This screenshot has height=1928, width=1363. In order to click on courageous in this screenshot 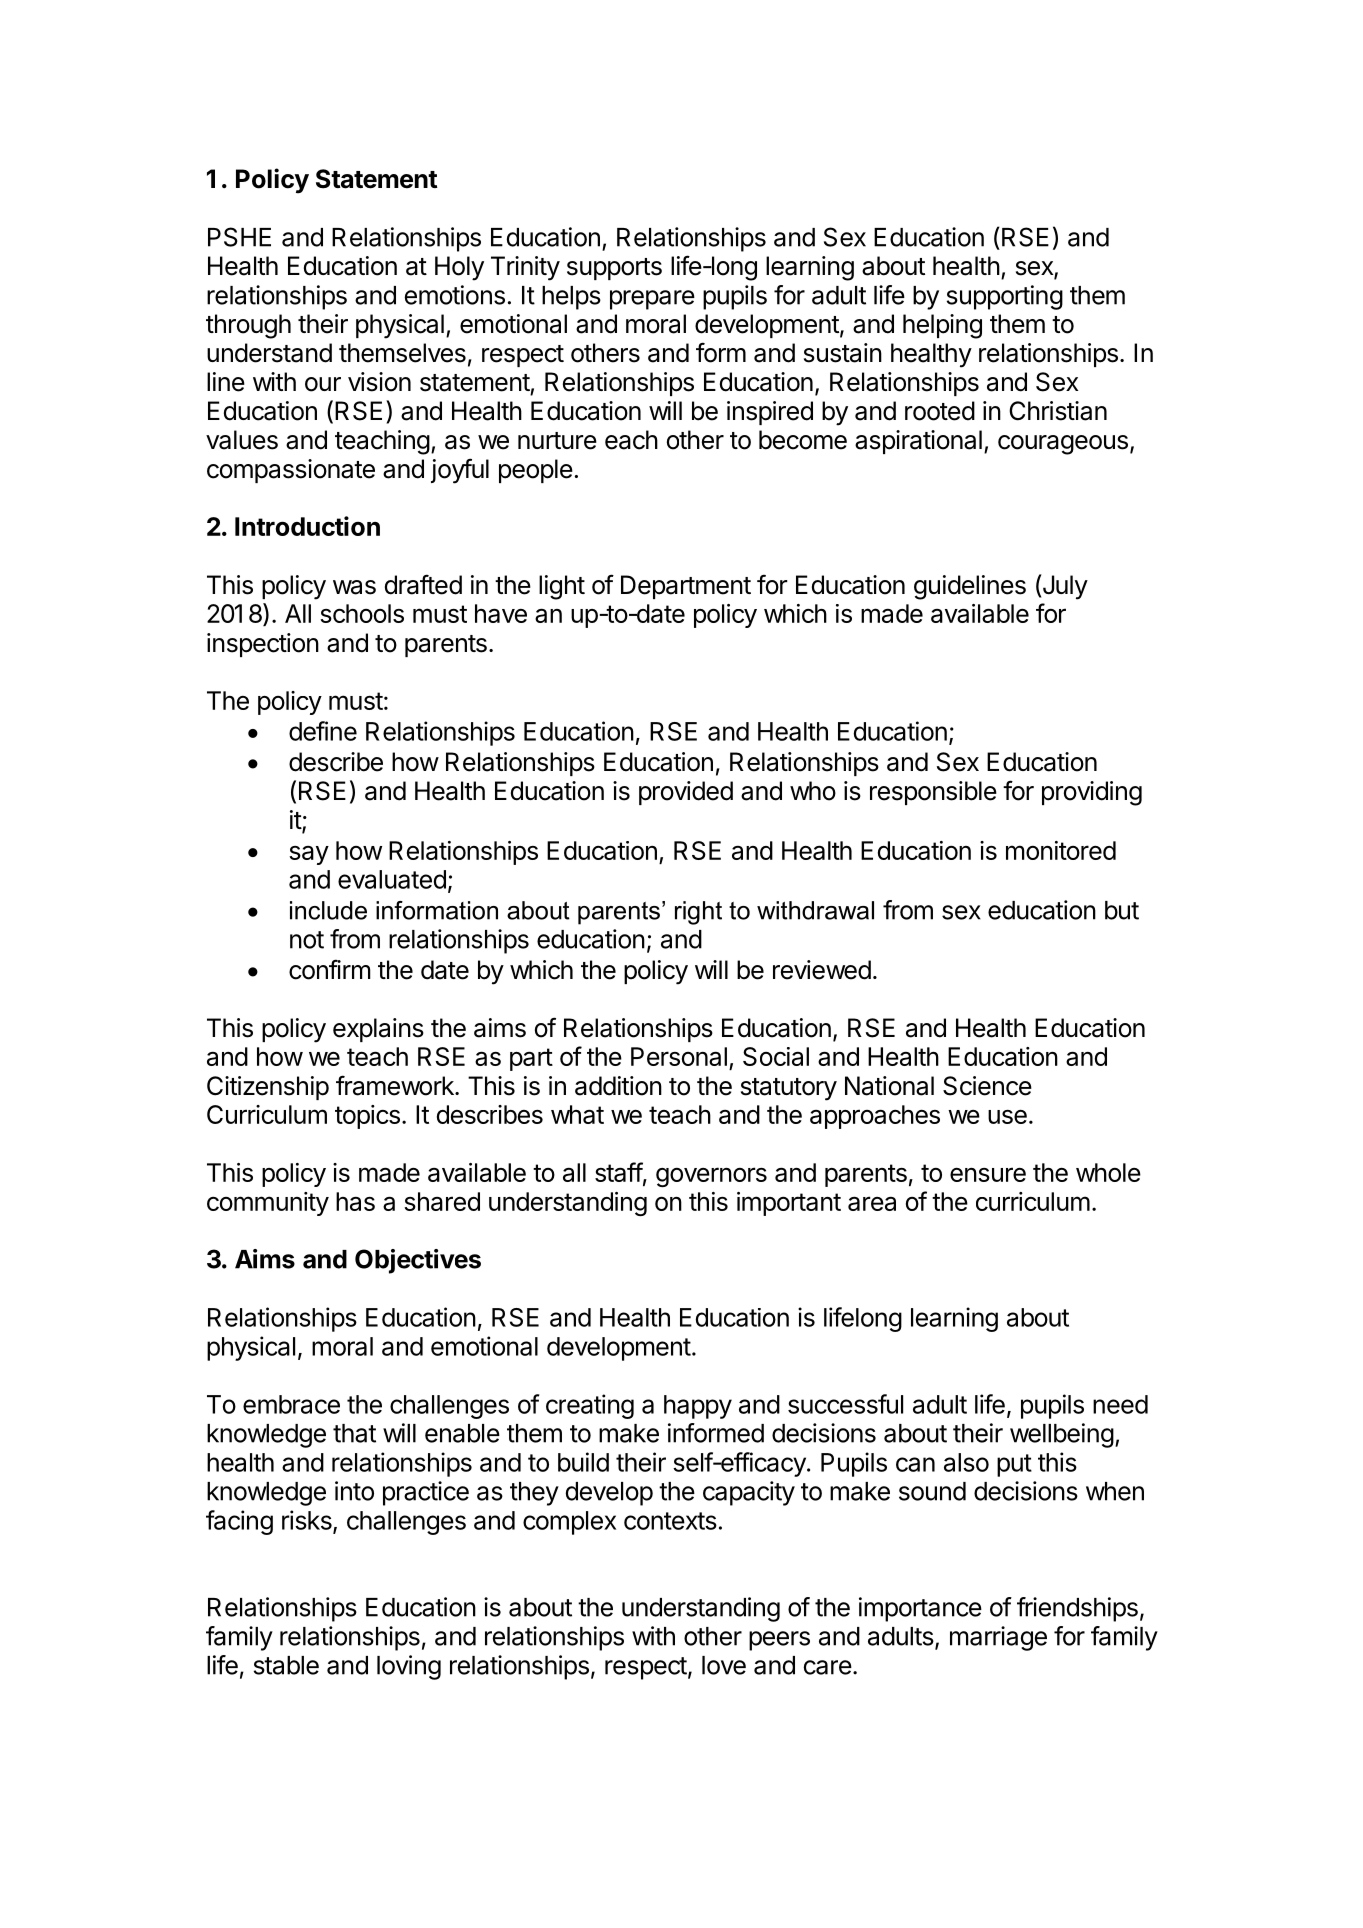, I will do `click(1063, 445)`.
